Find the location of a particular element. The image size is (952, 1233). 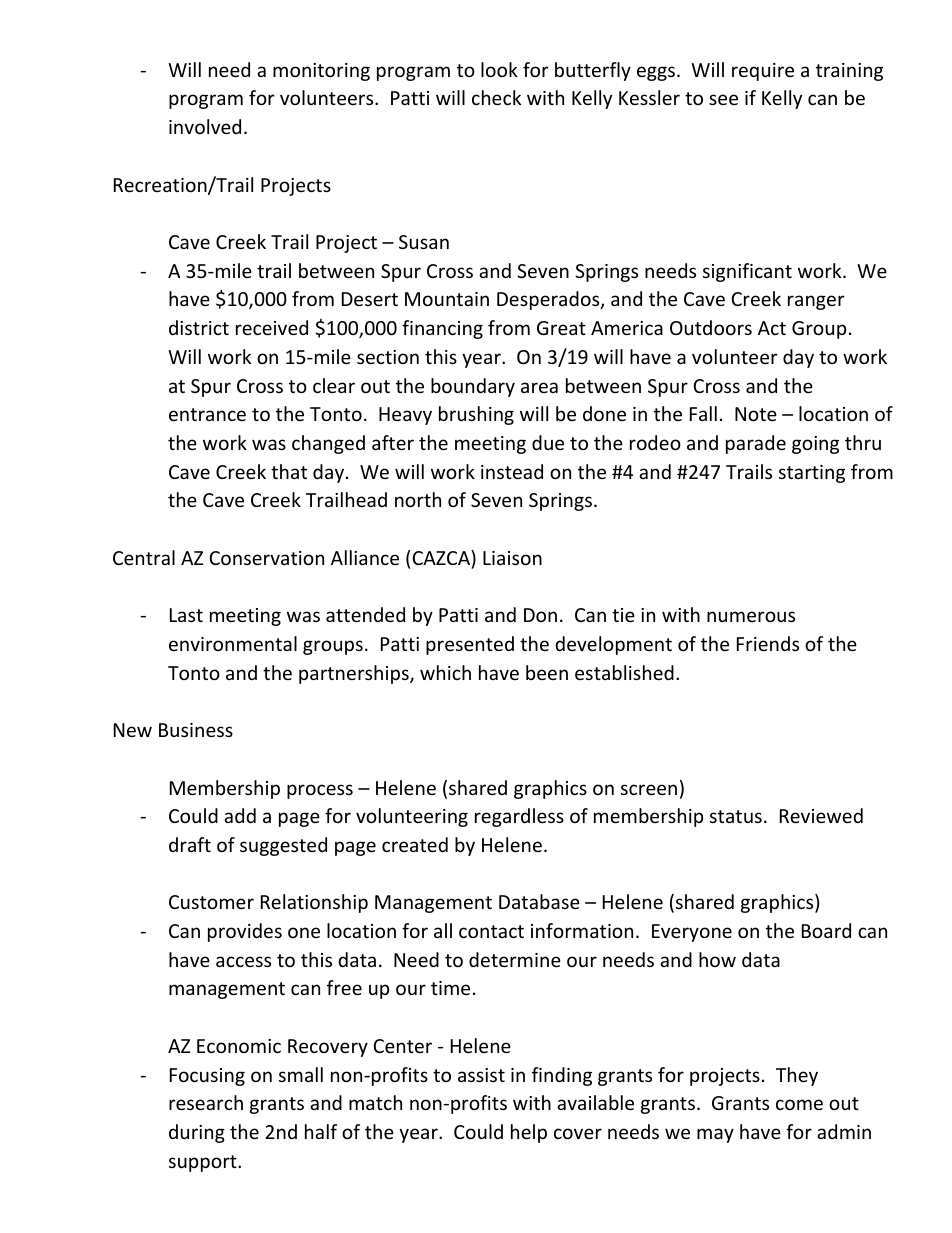

Mountain is located at coordinates (447, 299).
